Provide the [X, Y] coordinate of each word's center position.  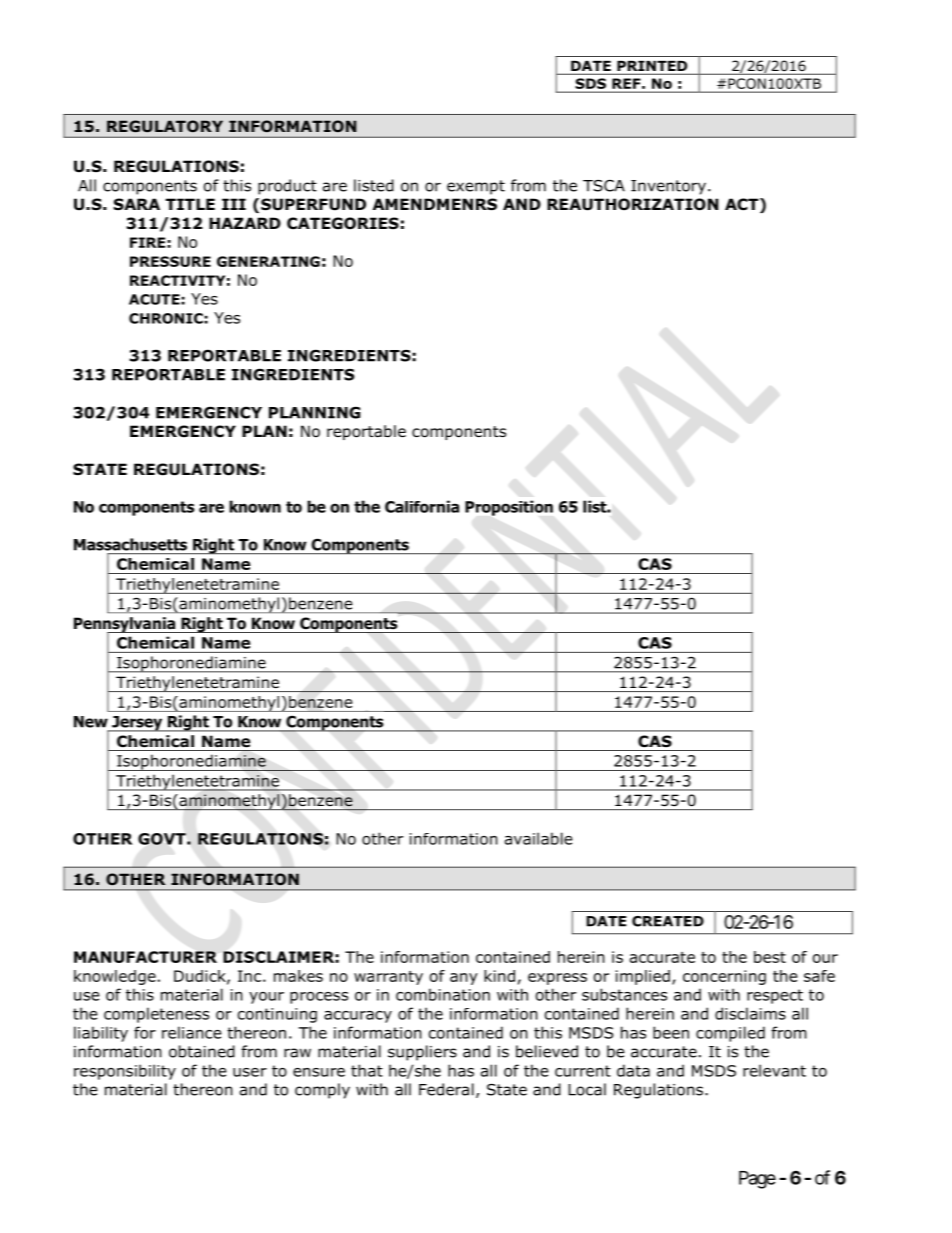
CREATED [668, 921]
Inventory [668, 187]
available [539, 838]
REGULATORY [165, 126]
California [422, 506]
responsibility [125, 1072]
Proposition [509, 508]
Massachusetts [130, 544]
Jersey [137, 724]
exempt [476, 187]
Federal [446, 1089]
